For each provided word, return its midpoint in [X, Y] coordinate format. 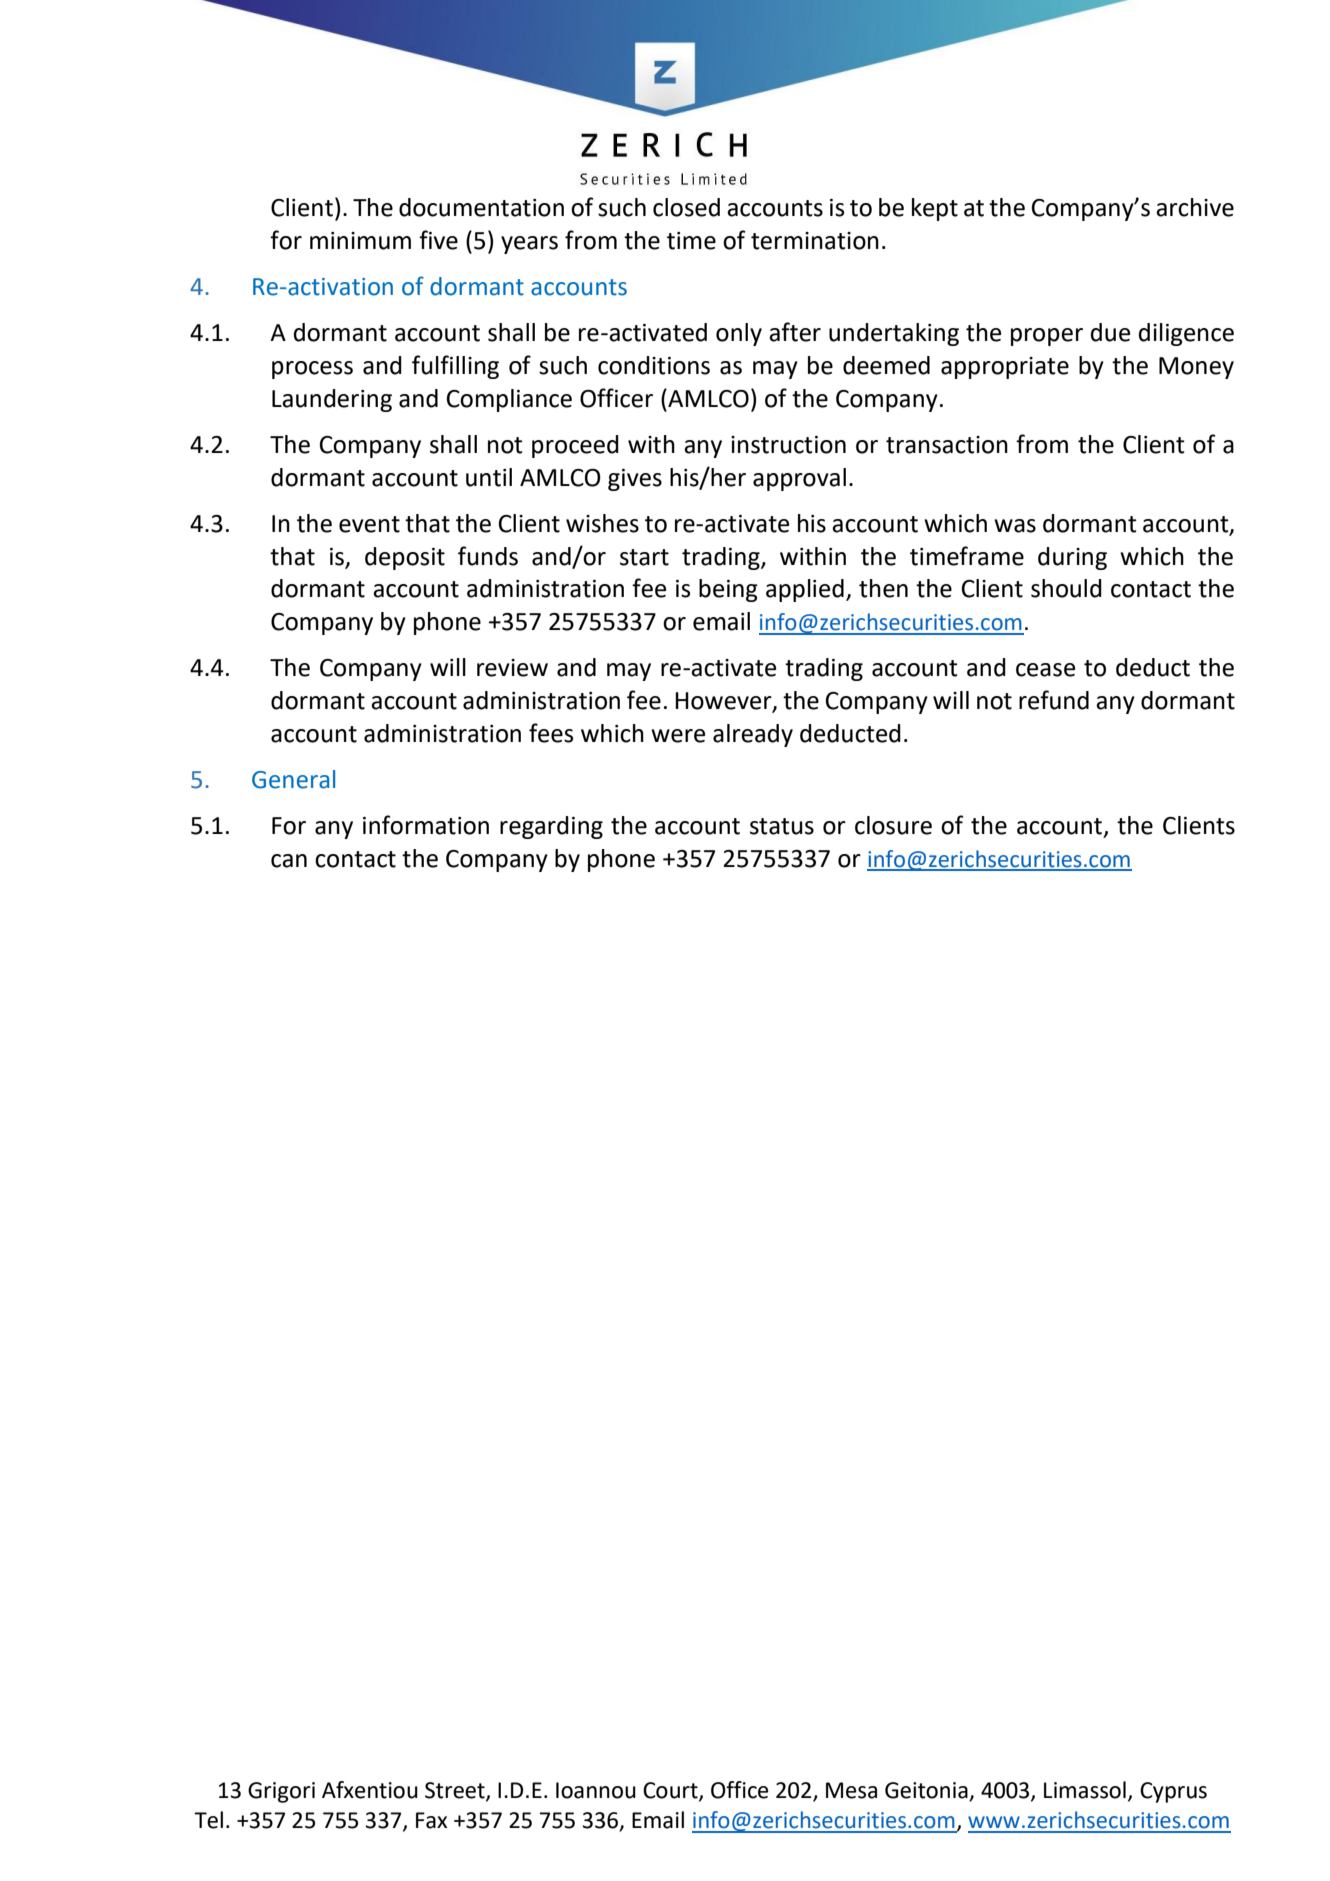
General [293, 779]
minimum [360, 241]
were [678, 736]
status [782, 826]
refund [1054, 700]
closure [893, 825]
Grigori [281, 1792]
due [1110, 332]
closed [686, 207]
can [289, 861]
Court [671, 1791]
